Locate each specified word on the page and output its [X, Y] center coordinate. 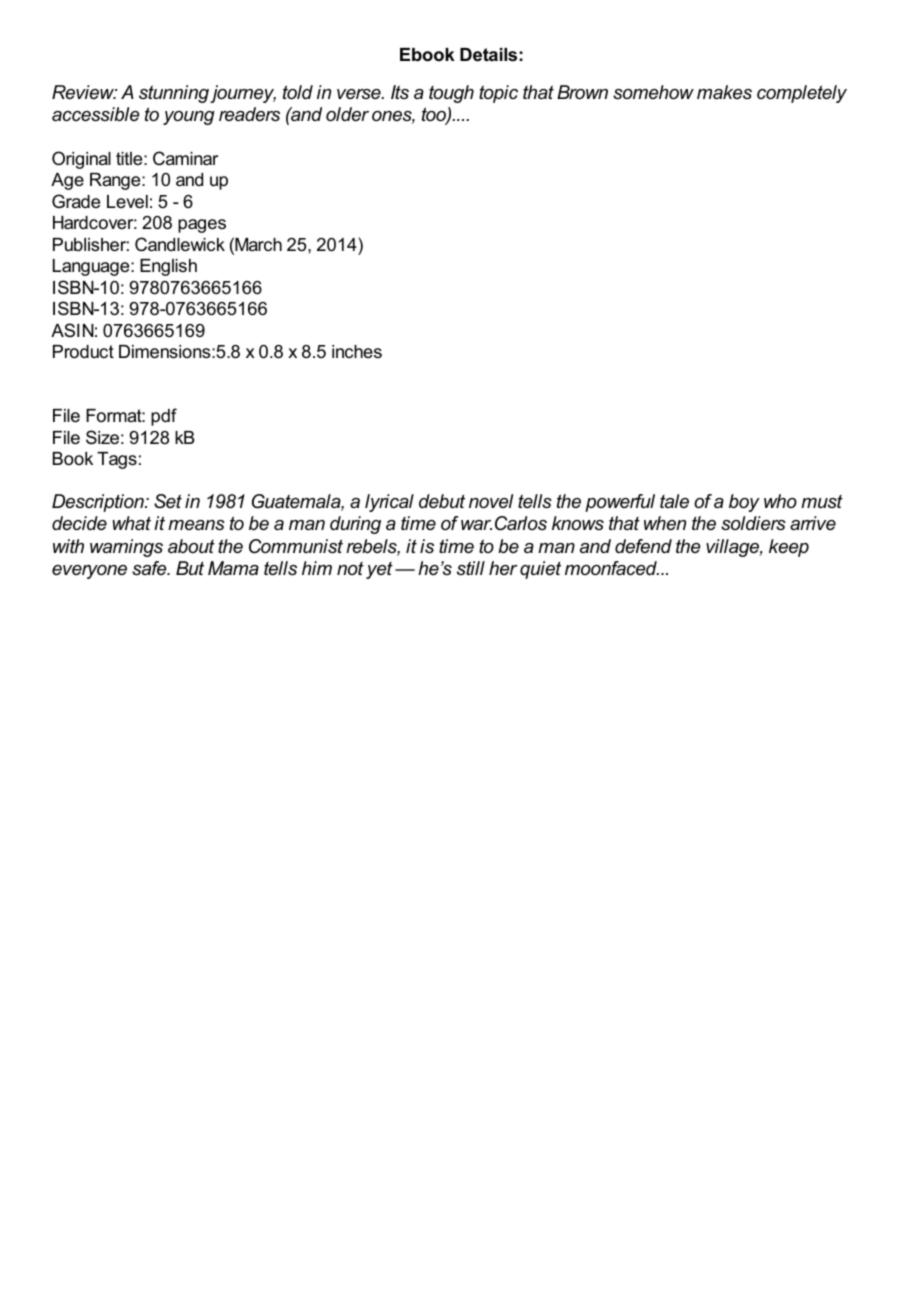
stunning [174, 94]
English [168, 267]
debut [442, 501]
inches [357, 351]
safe [150, 568]
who [780, 501]
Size [102, 437]
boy [744, 503]
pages [202, 226]
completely [802, 94]
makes [724, 92]
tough [451, 94]
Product [83, 351]
